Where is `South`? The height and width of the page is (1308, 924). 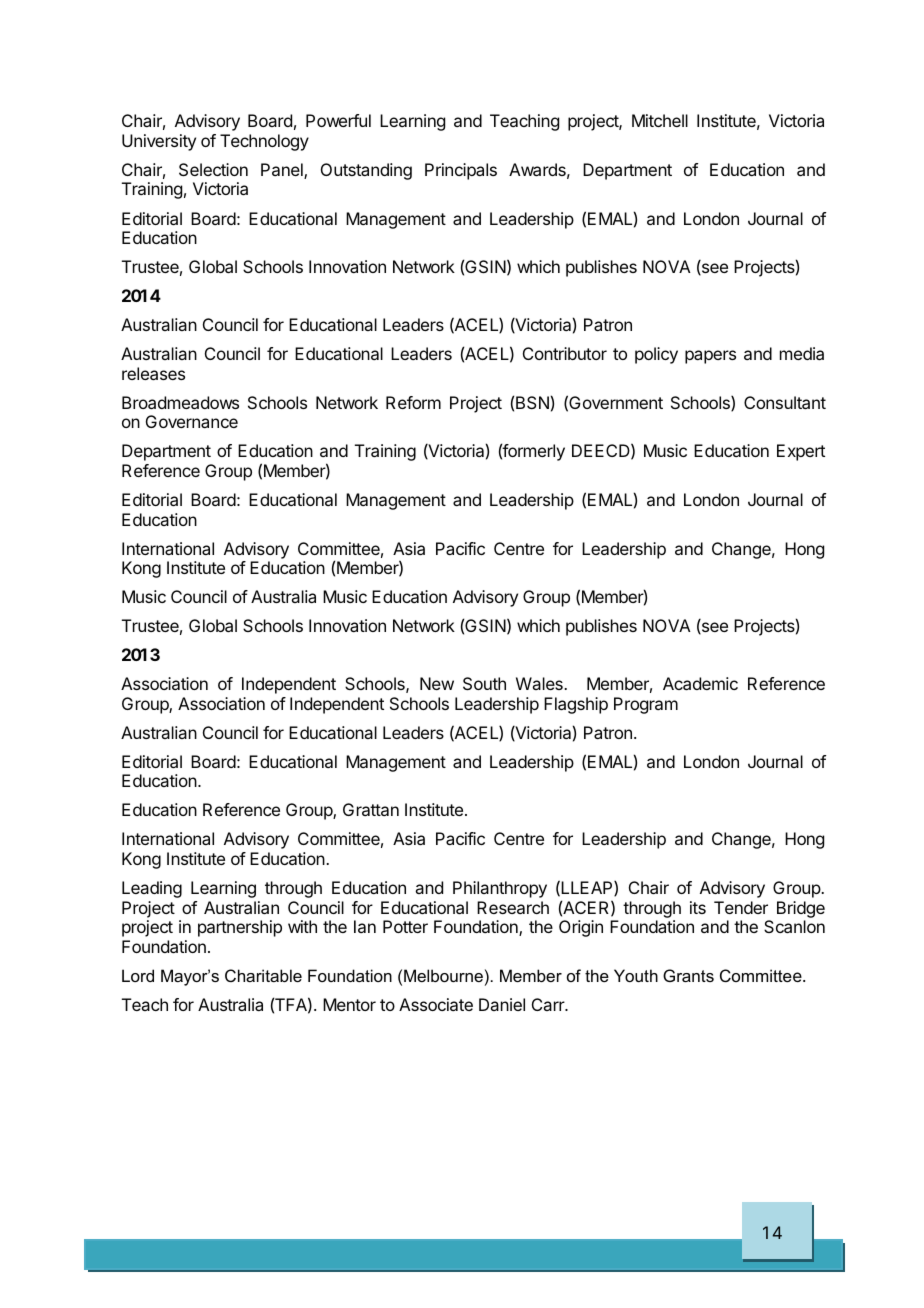
South is located at coordinates (484, 683).
